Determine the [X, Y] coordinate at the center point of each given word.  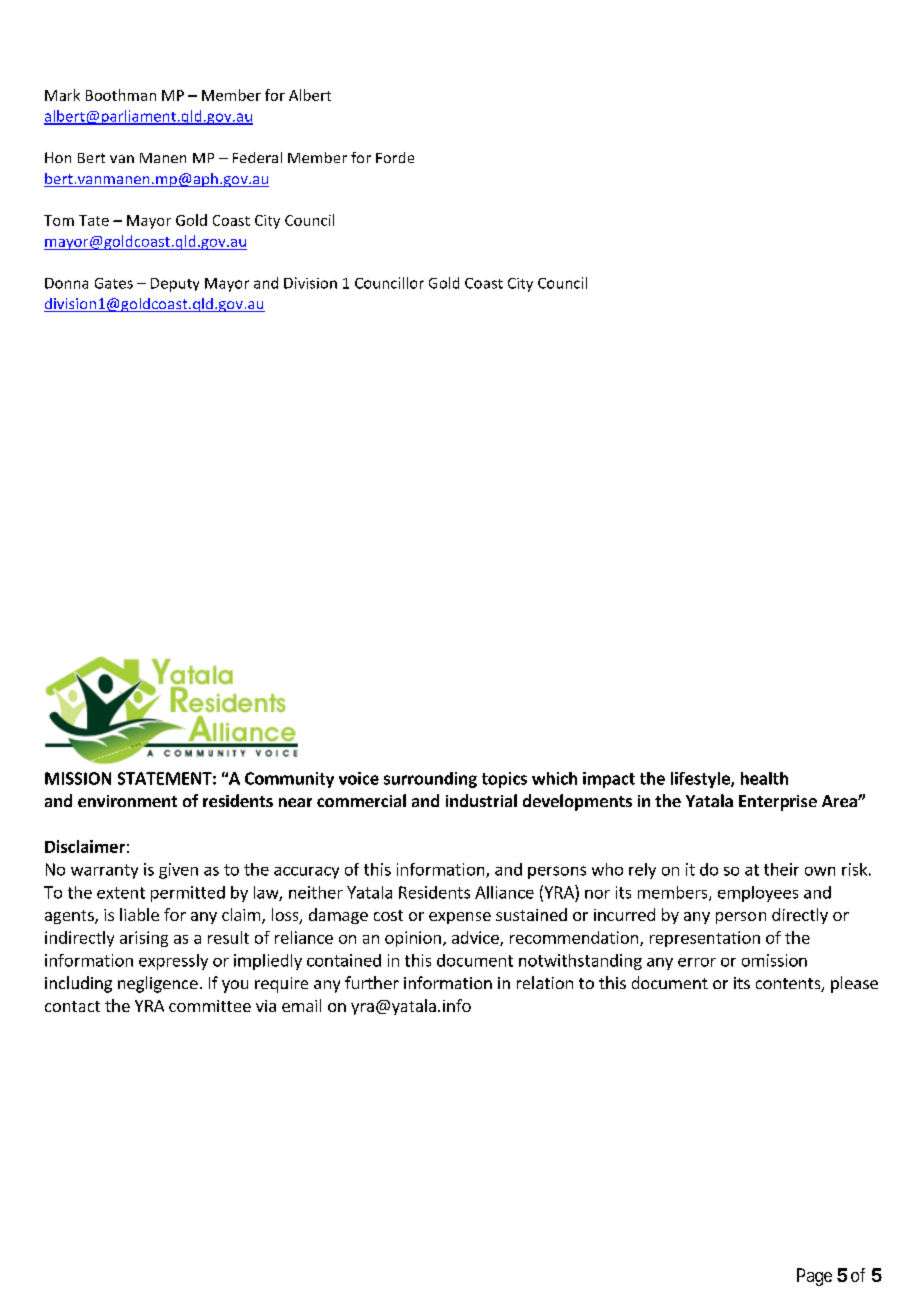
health [764, 778]
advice [476, 938]
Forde [395, 157]
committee [210, 1006]
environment [127, 801]
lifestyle [701, 780]
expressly [173, 962]
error [697, 962]
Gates [114, 283]
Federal [257, 157]
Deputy [175, 285]
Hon [58, 157]
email [301, 1005]
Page [814, 1277]
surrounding [430, 780]
